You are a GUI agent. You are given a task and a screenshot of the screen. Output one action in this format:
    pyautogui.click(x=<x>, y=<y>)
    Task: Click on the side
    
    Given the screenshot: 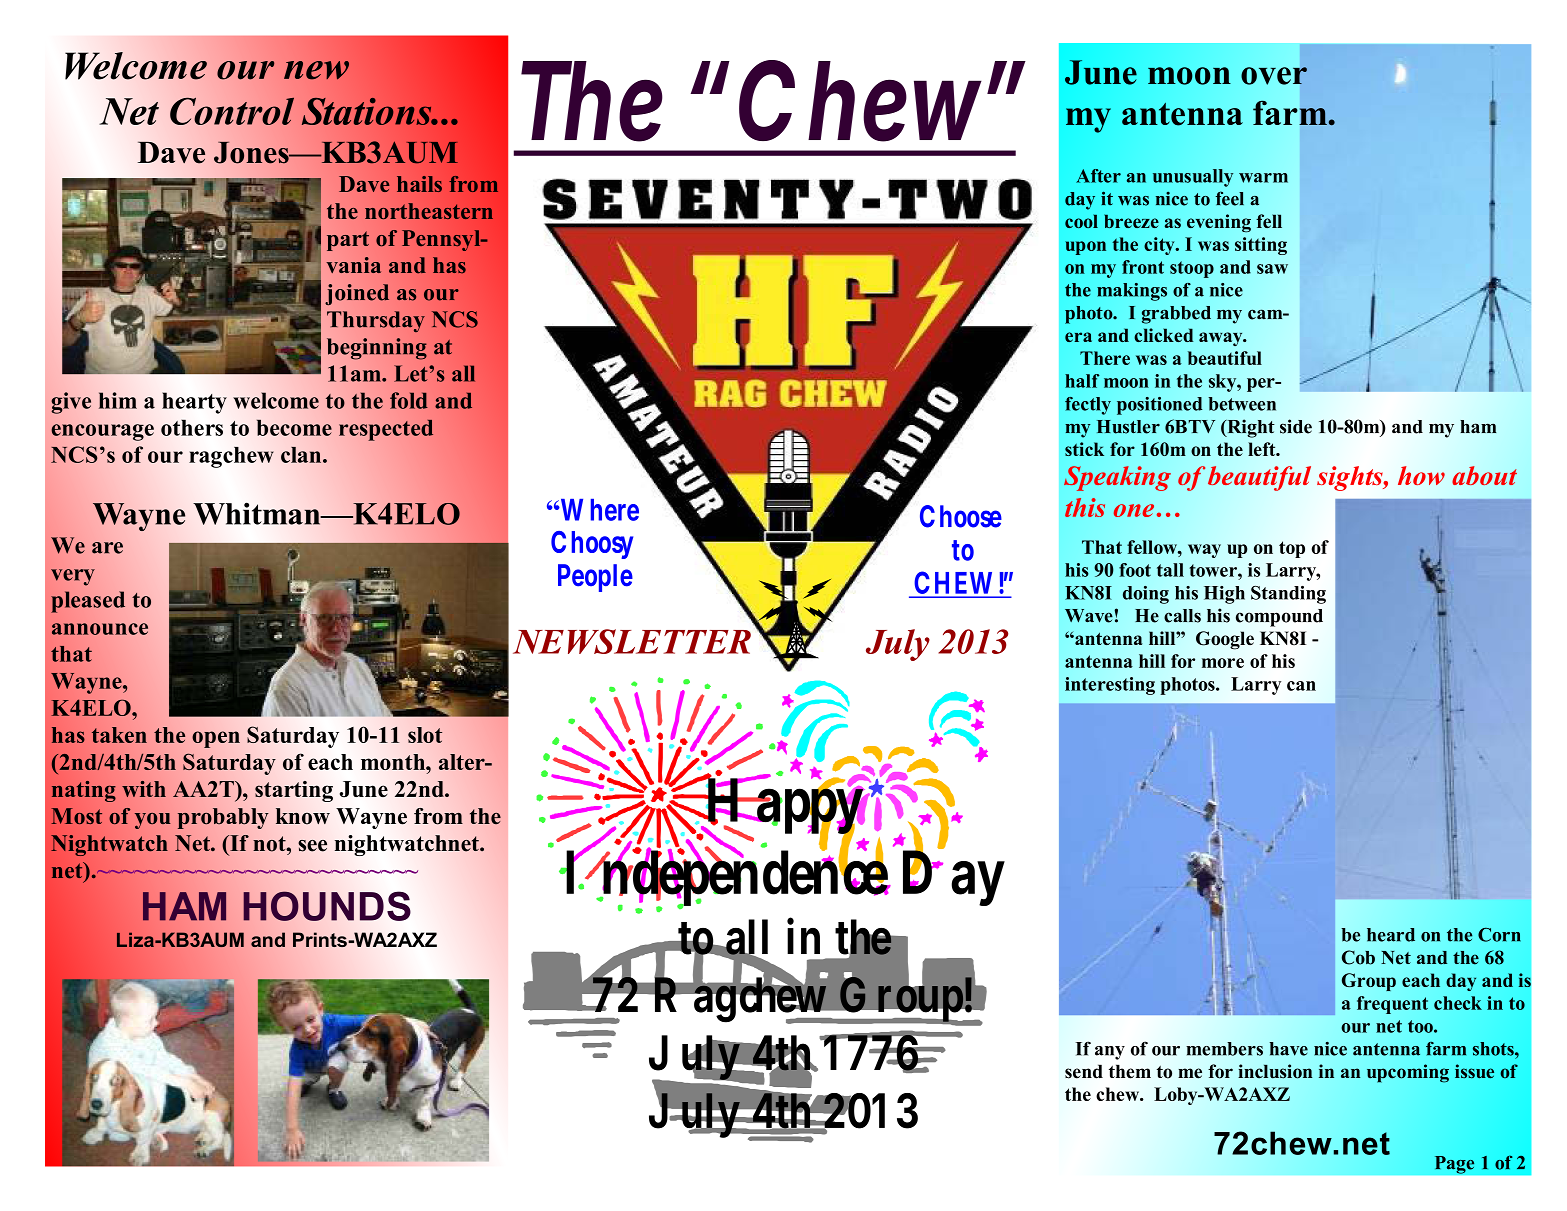 What is the action you would take?
    pyautogui.click(x=1296, y=426)
